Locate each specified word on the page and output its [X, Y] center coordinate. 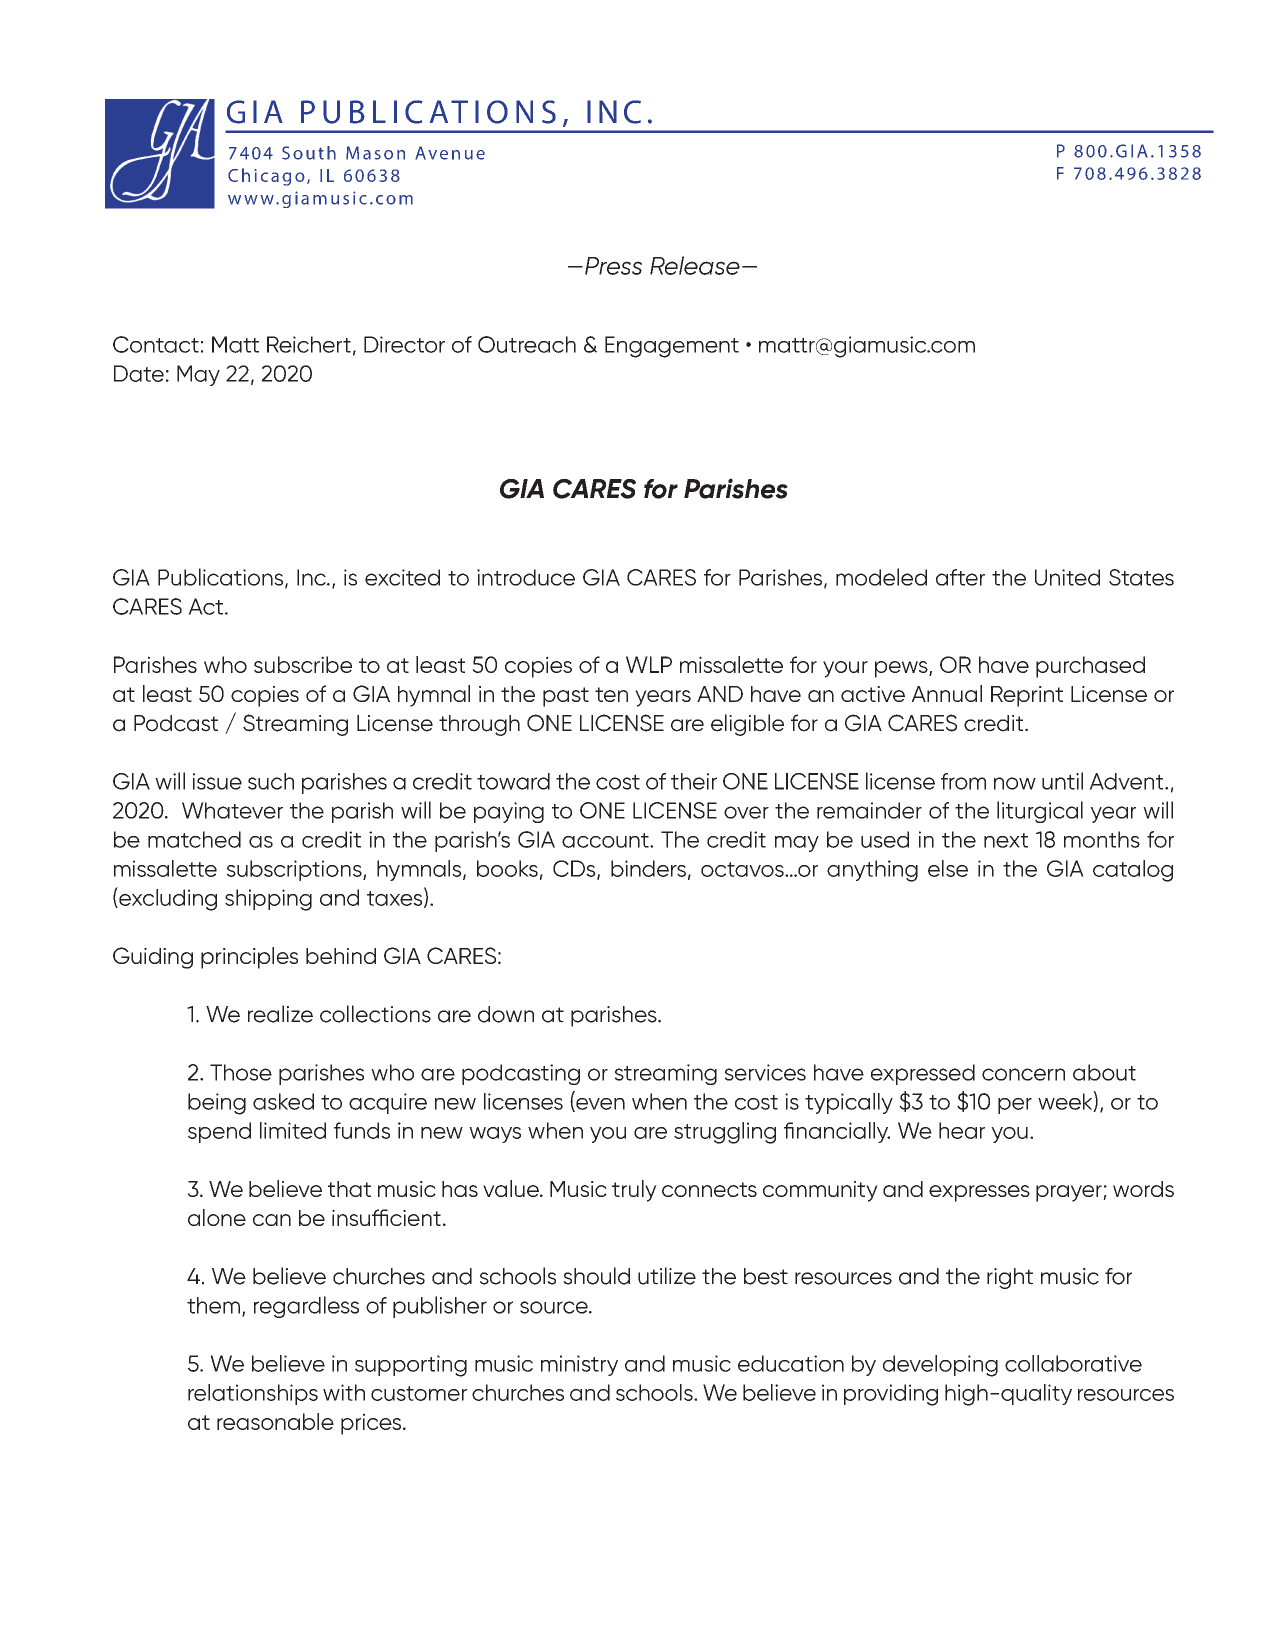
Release [695, 265]
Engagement [672, 347]
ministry [579, 1365]
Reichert [309, 344]
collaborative [1073, 1363]
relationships [253, 1394]
